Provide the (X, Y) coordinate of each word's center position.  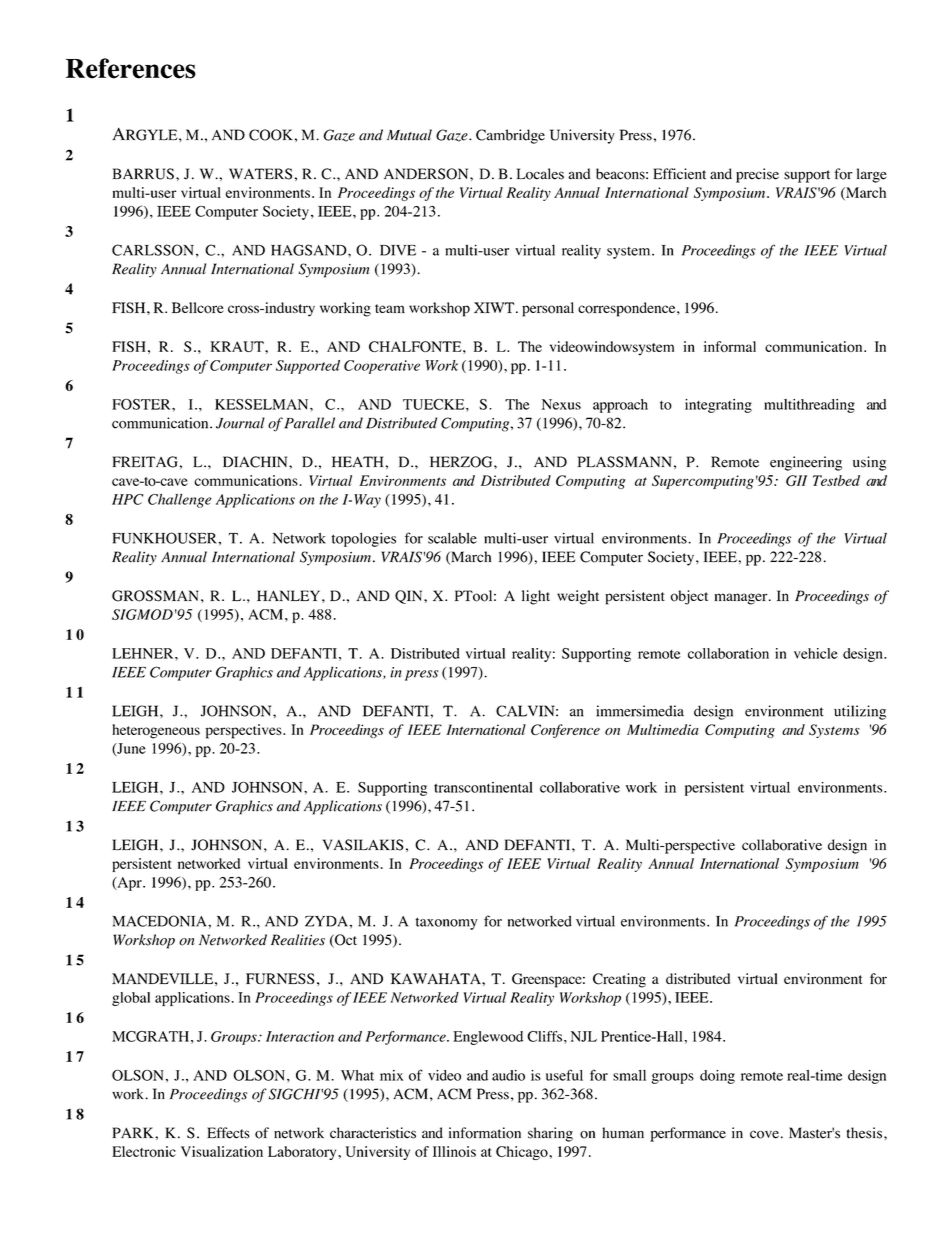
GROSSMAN (157, 596)
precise (757, 175)
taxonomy (447, 923)
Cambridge (510, 136)
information (485, 1133)
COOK (271, 135)
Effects (228, 1133)
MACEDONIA (160, 921)
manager (742, 599)
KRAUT (238, 346)
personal (548, 309)
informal (730, 346)
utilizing (860, 712)
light (536, 597)
